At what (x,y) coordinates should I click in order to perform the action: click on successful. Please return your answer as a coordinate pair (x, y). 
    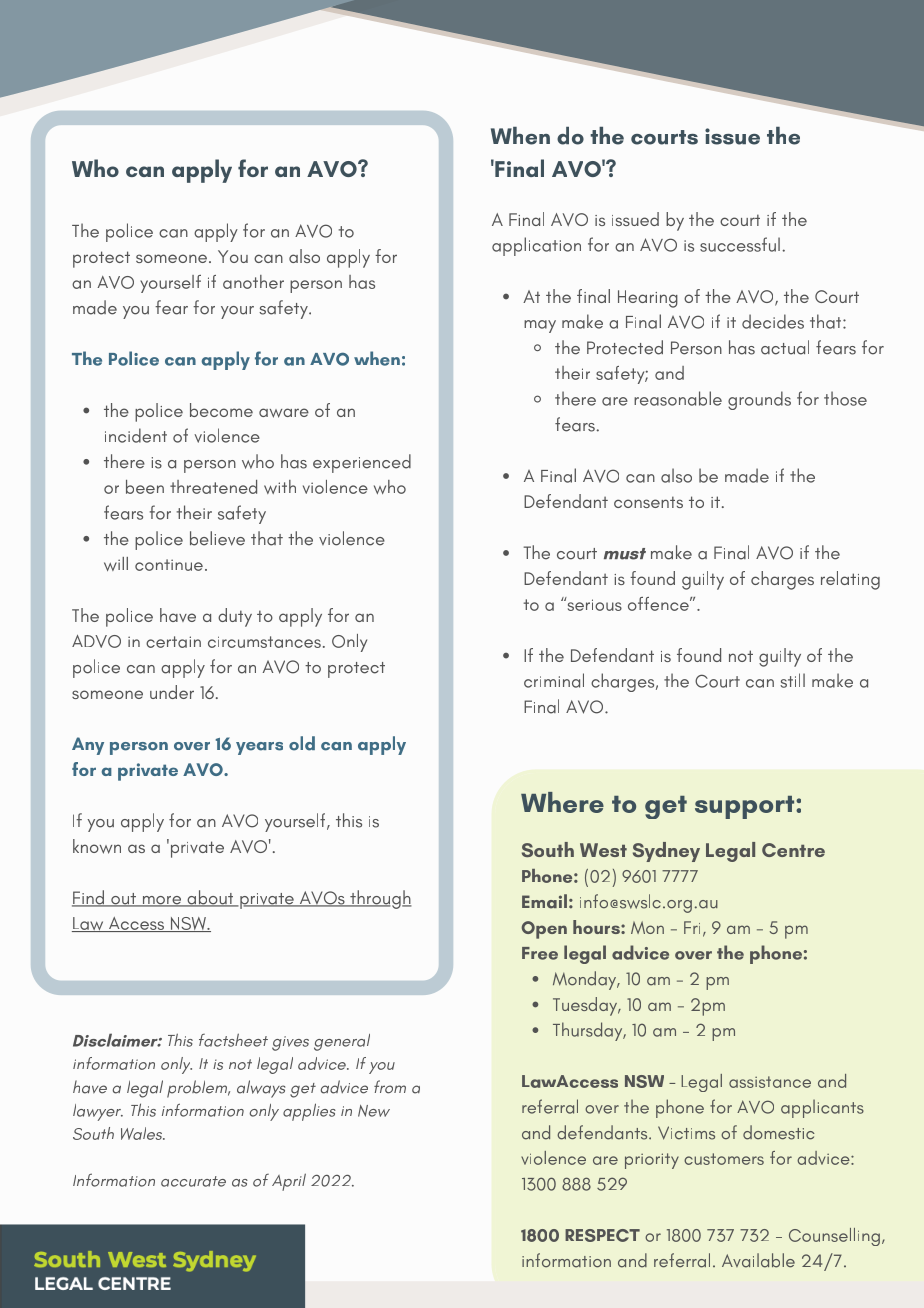
    Looking at the image, I should click on (740, 244).
